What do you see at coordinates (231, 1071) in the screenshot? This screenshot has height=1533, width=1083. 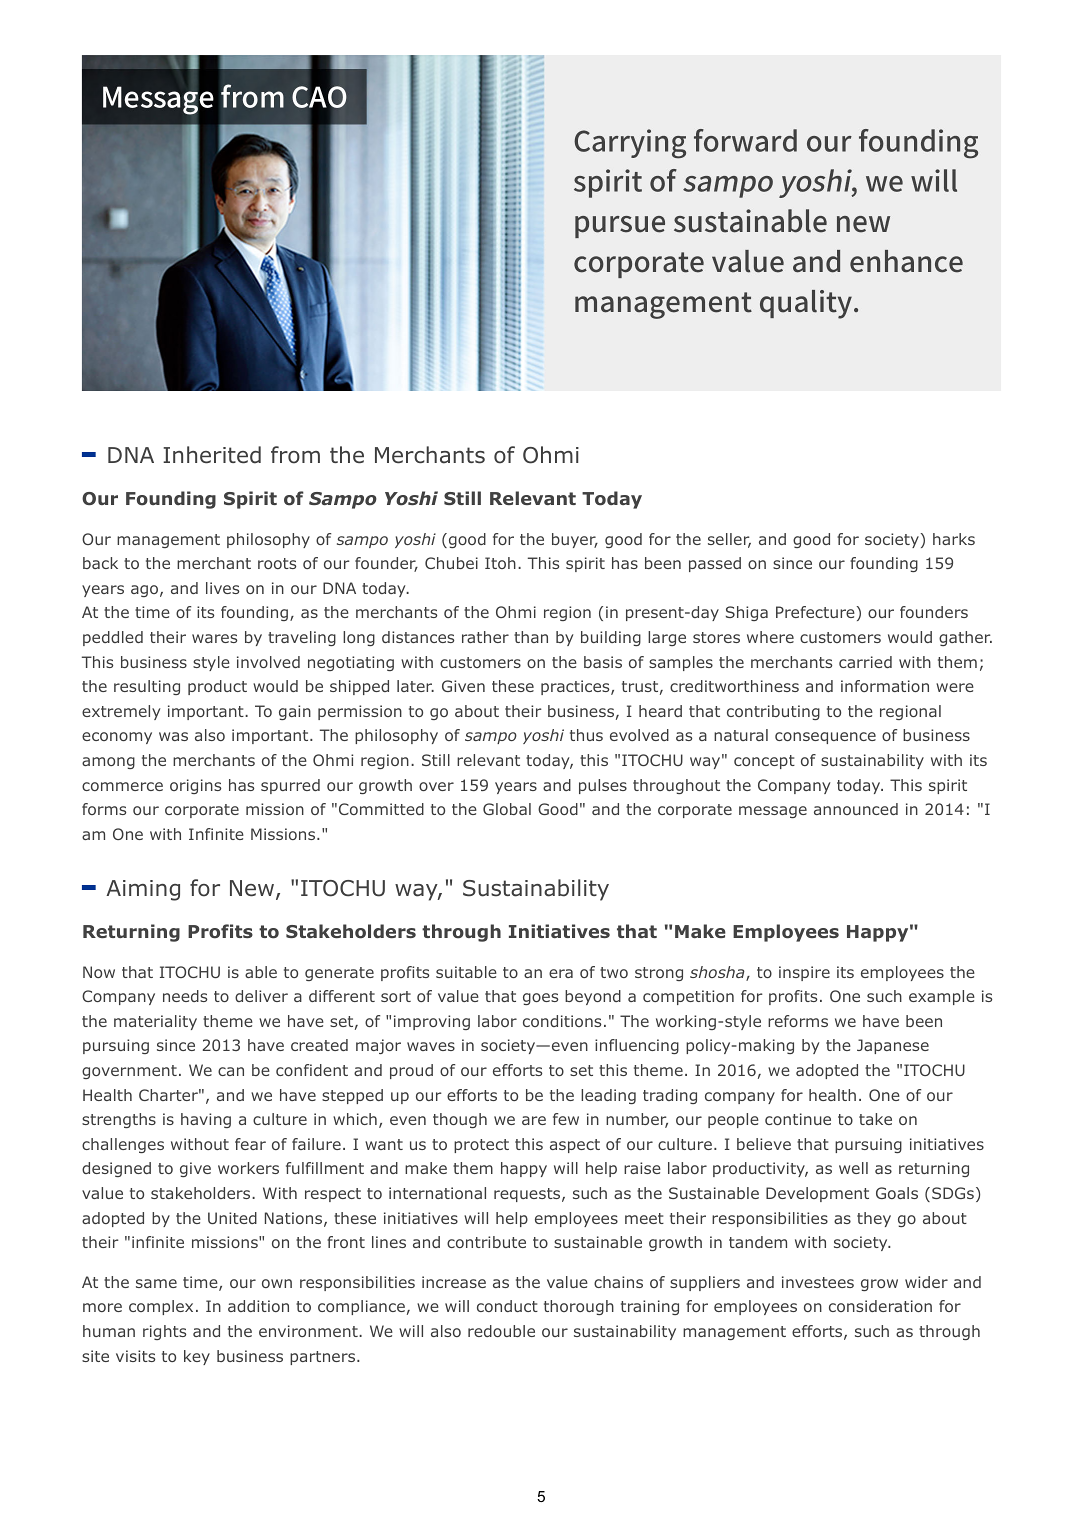 I see `can` at bounding box center [231, 1071].
